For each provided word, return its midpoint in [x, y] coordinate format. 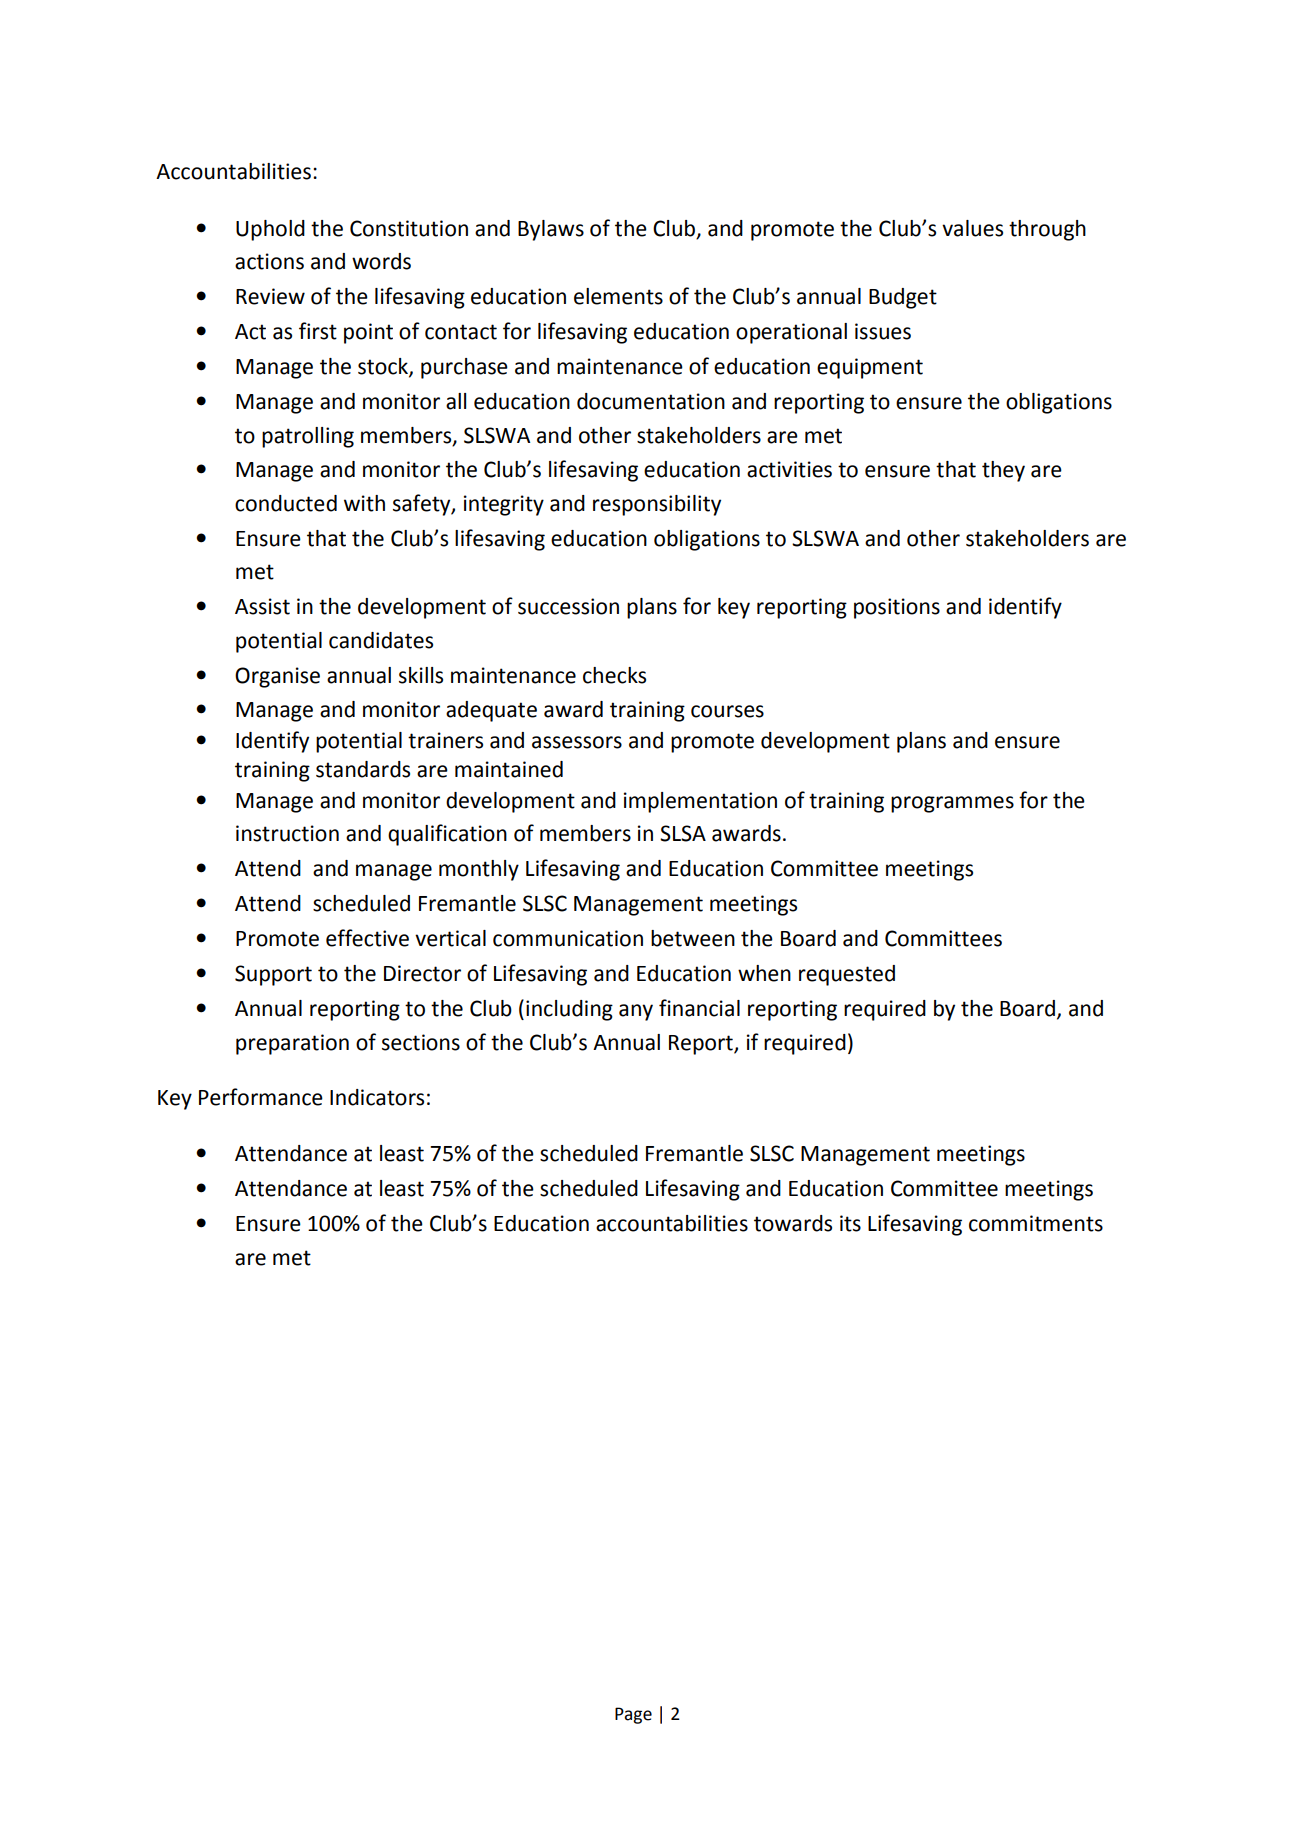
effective [367, 938]
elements [618, 296]
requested [847, 975]
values [972, 228]
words [381, 261]
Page [633, 1715]
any [636, 1012]
